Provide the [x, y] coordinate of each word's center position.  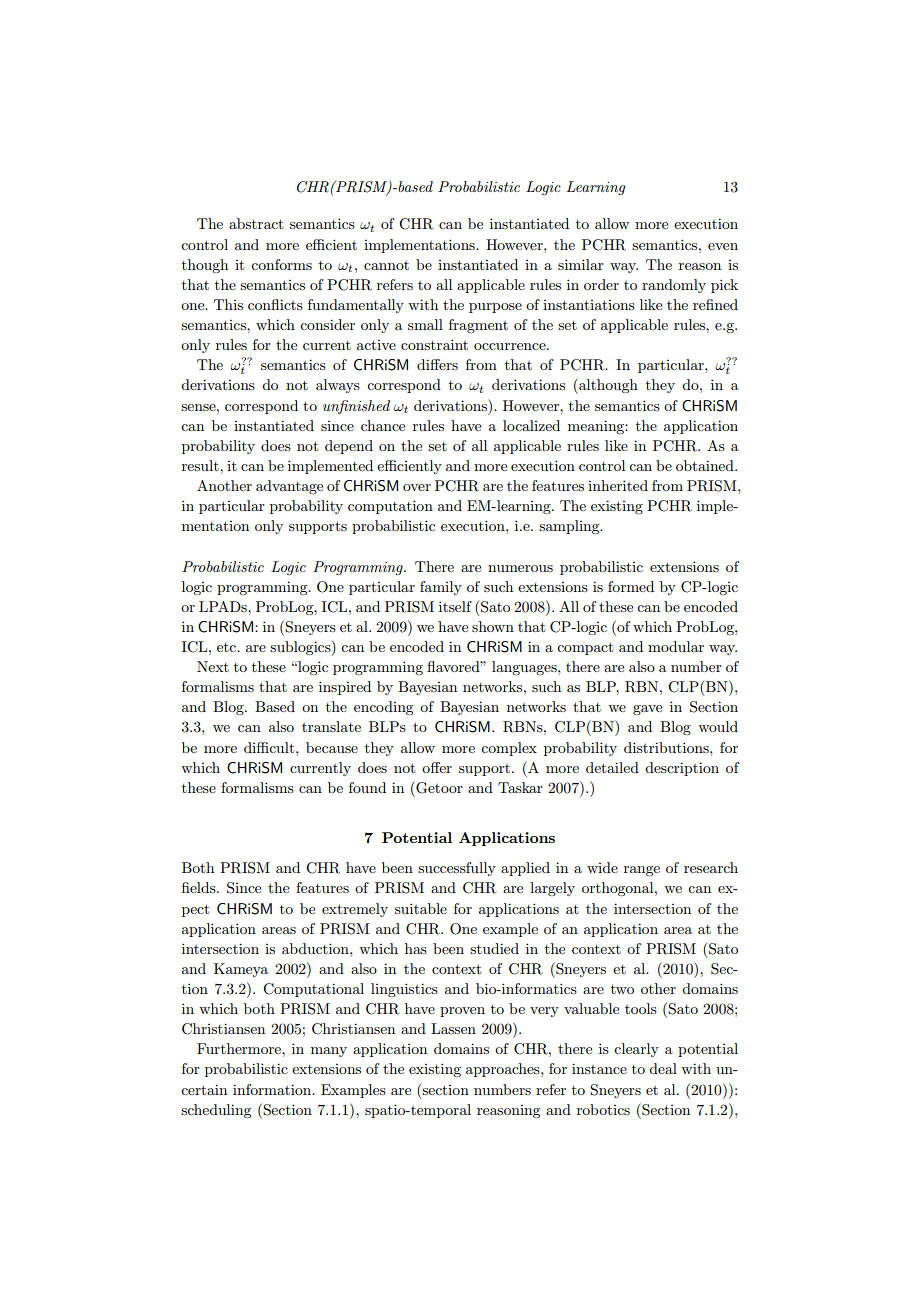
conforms [281, 264]
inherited [618, 485]
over [417, 487]
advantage [289, 487]
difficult [270, 747]
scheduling [216, 1111]
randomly [674, 286]
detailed [612, 767]
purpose [495, 308]
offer [437, 767]
